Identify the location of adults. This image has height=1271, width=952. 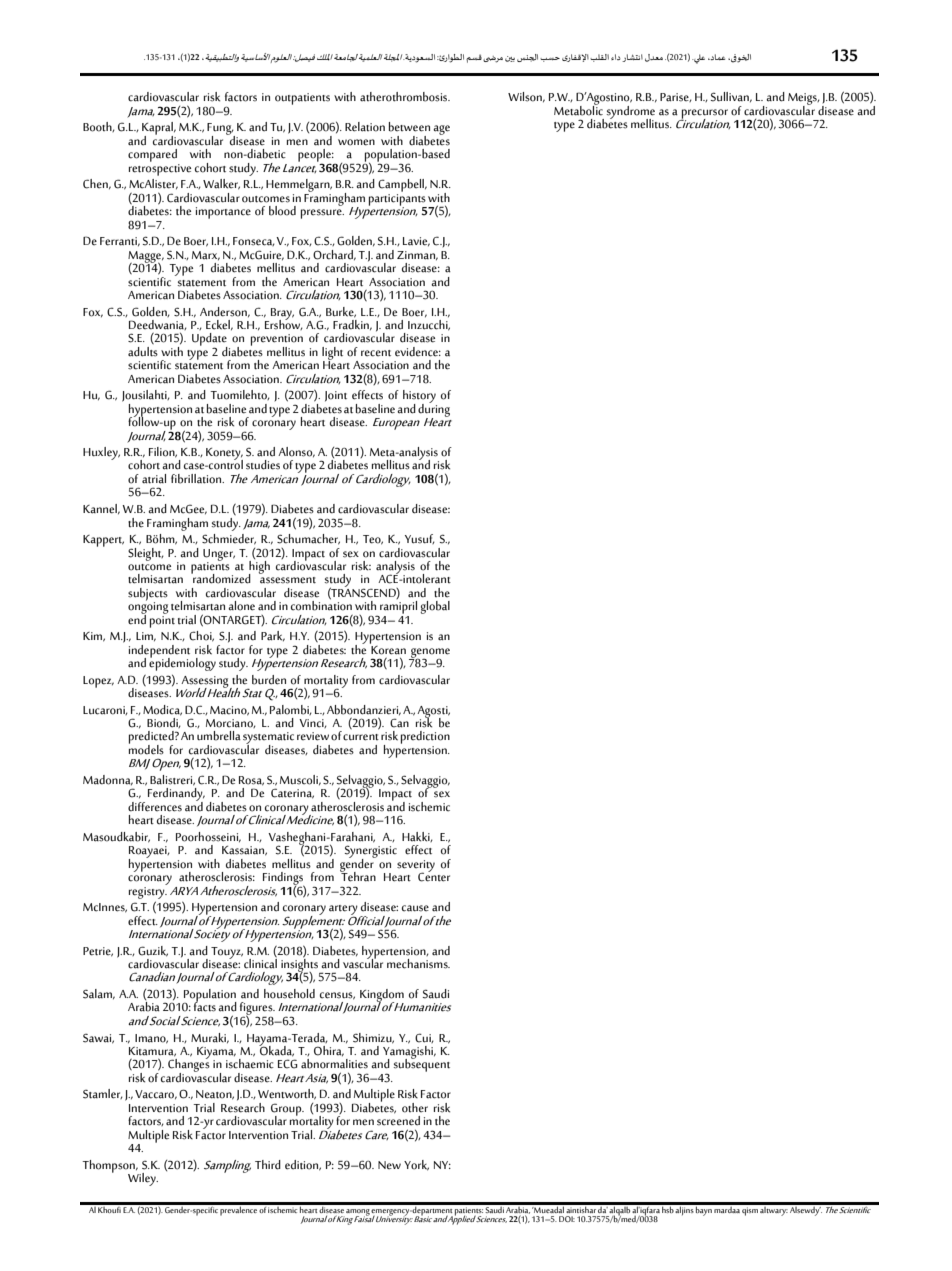
(143, 350).
